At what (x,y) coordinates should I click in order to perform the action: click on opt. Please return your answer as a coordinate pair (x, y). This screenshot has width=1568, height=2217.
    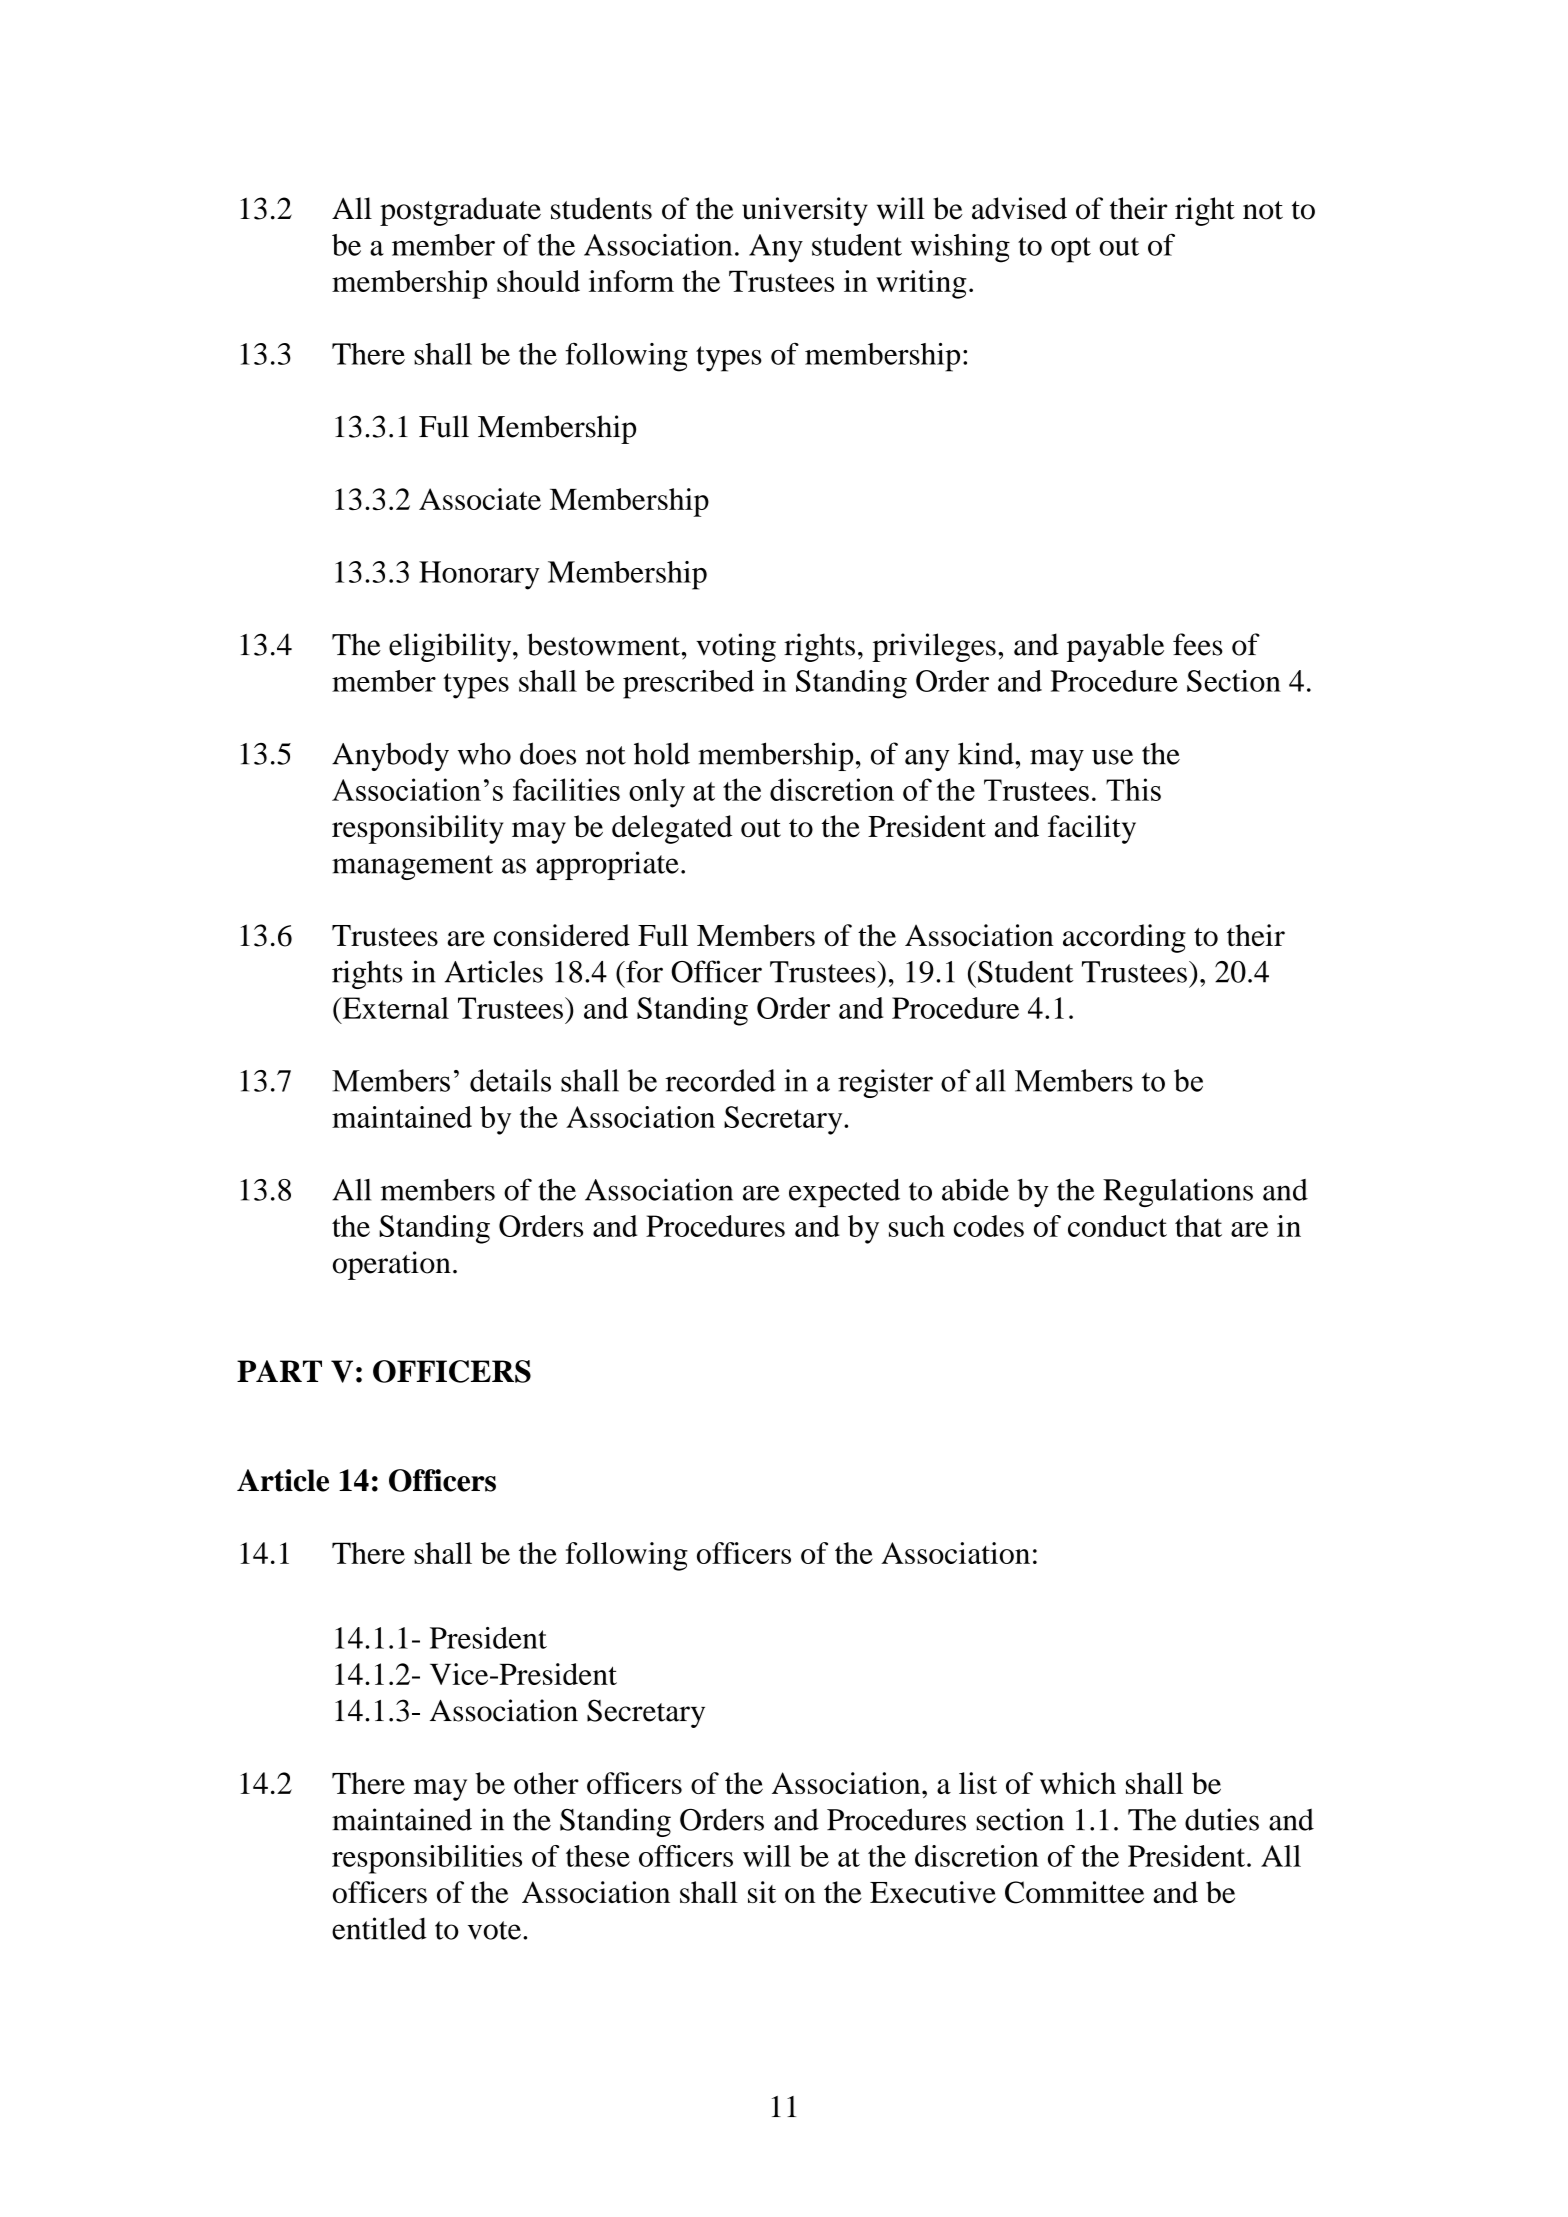
    Looking at the image, I should click on (1071, 250).
